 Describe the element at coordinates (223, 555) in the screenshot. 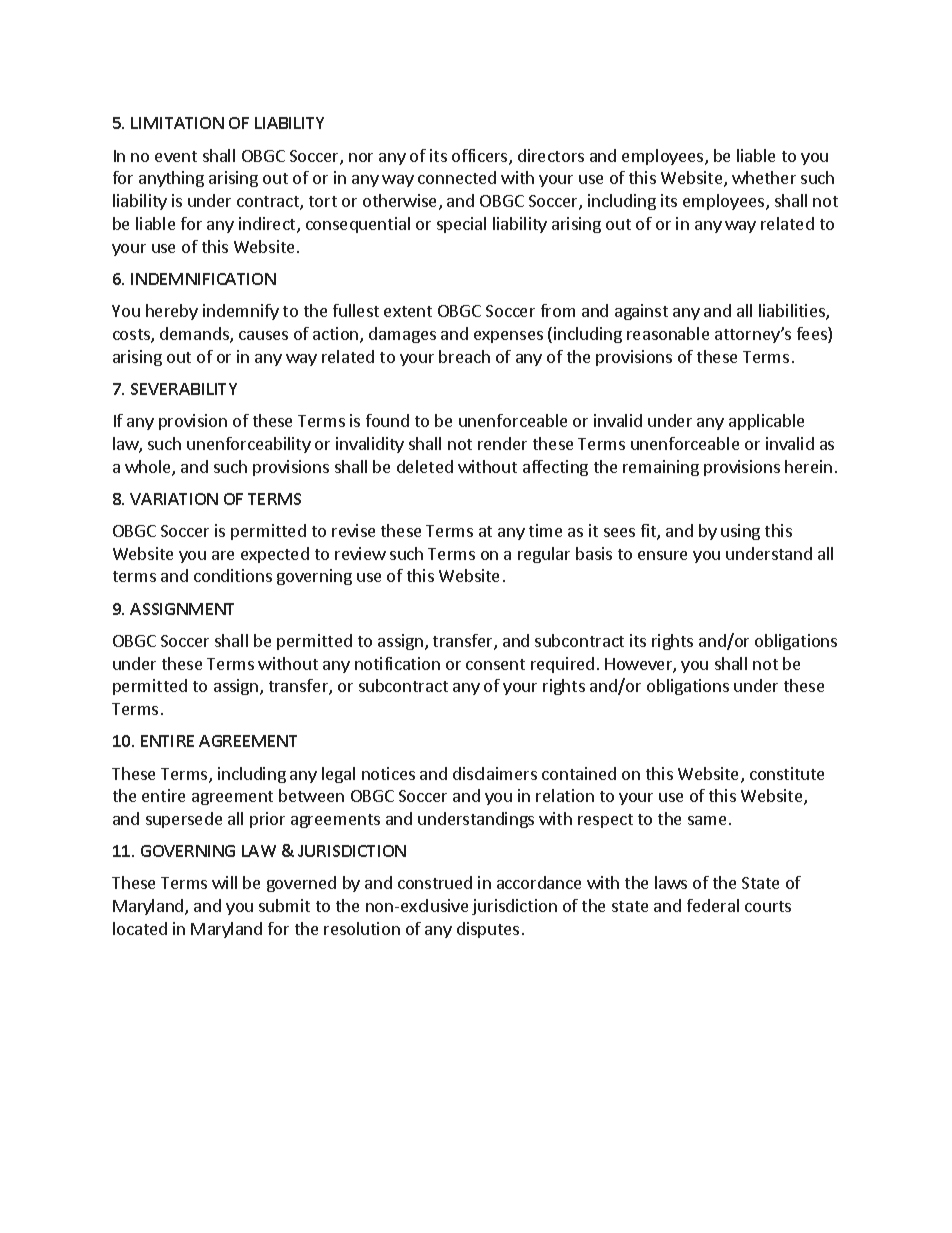

I see `are` at that location.
